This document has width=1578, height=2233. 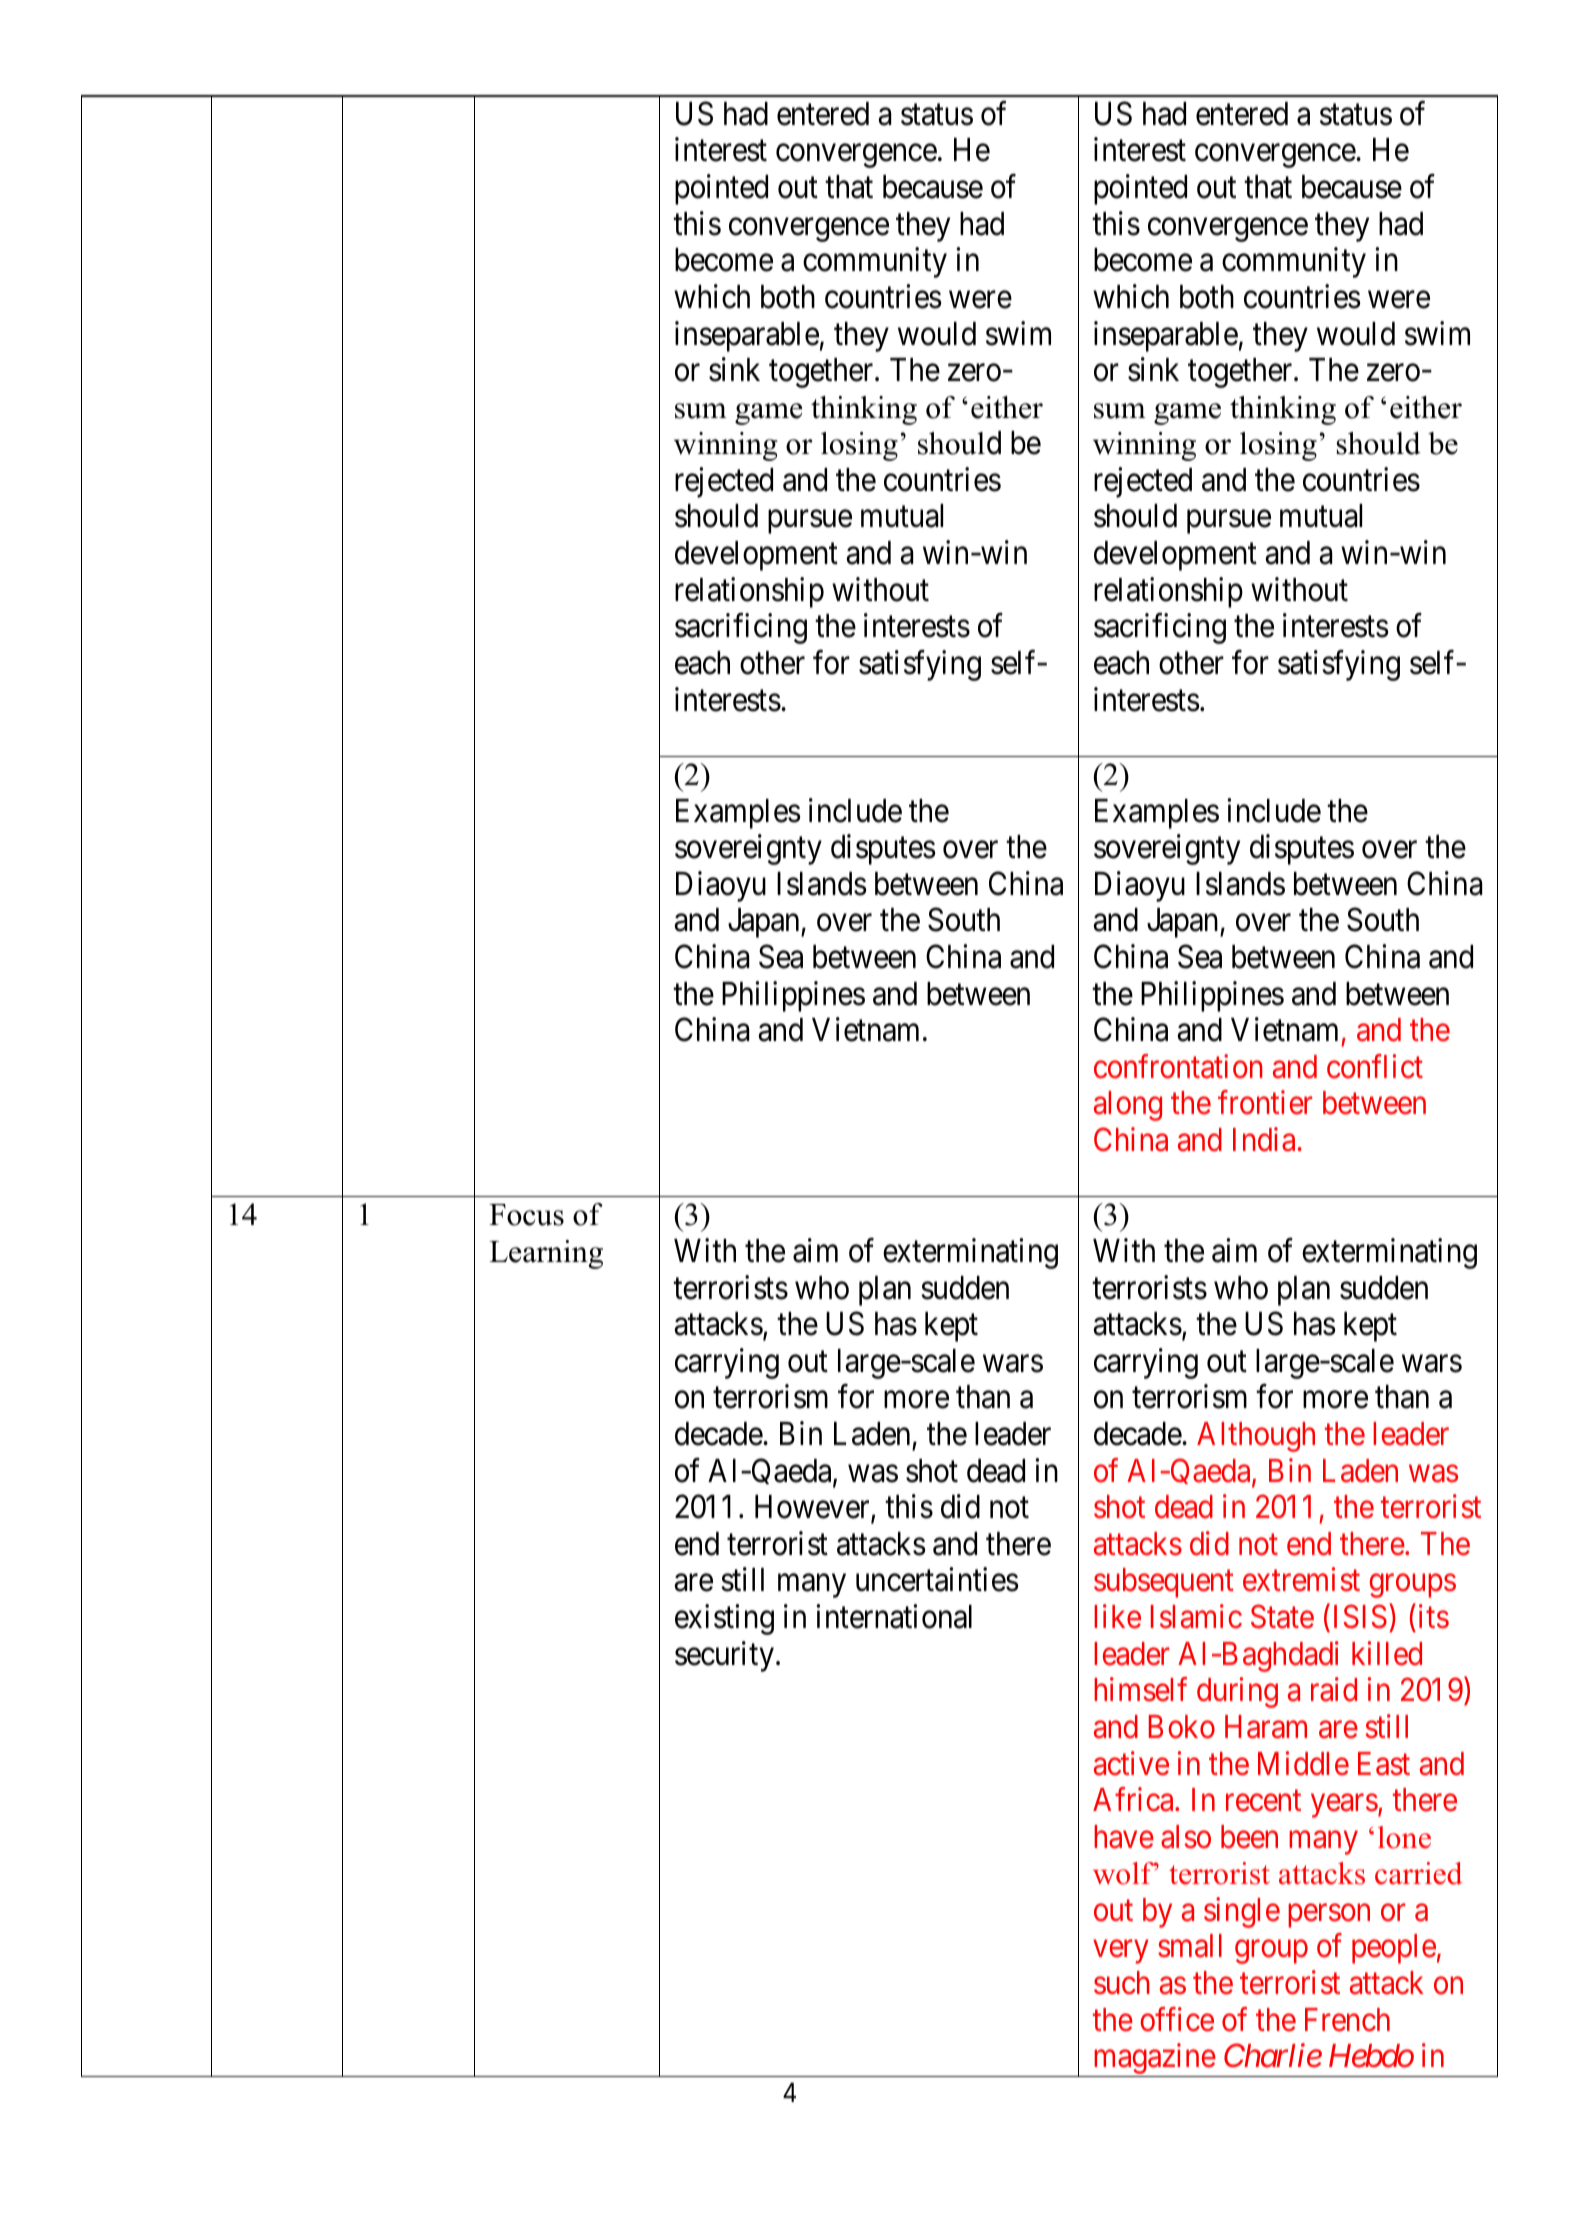 I want to click on magazine, so click(x=1153, y=2060).
